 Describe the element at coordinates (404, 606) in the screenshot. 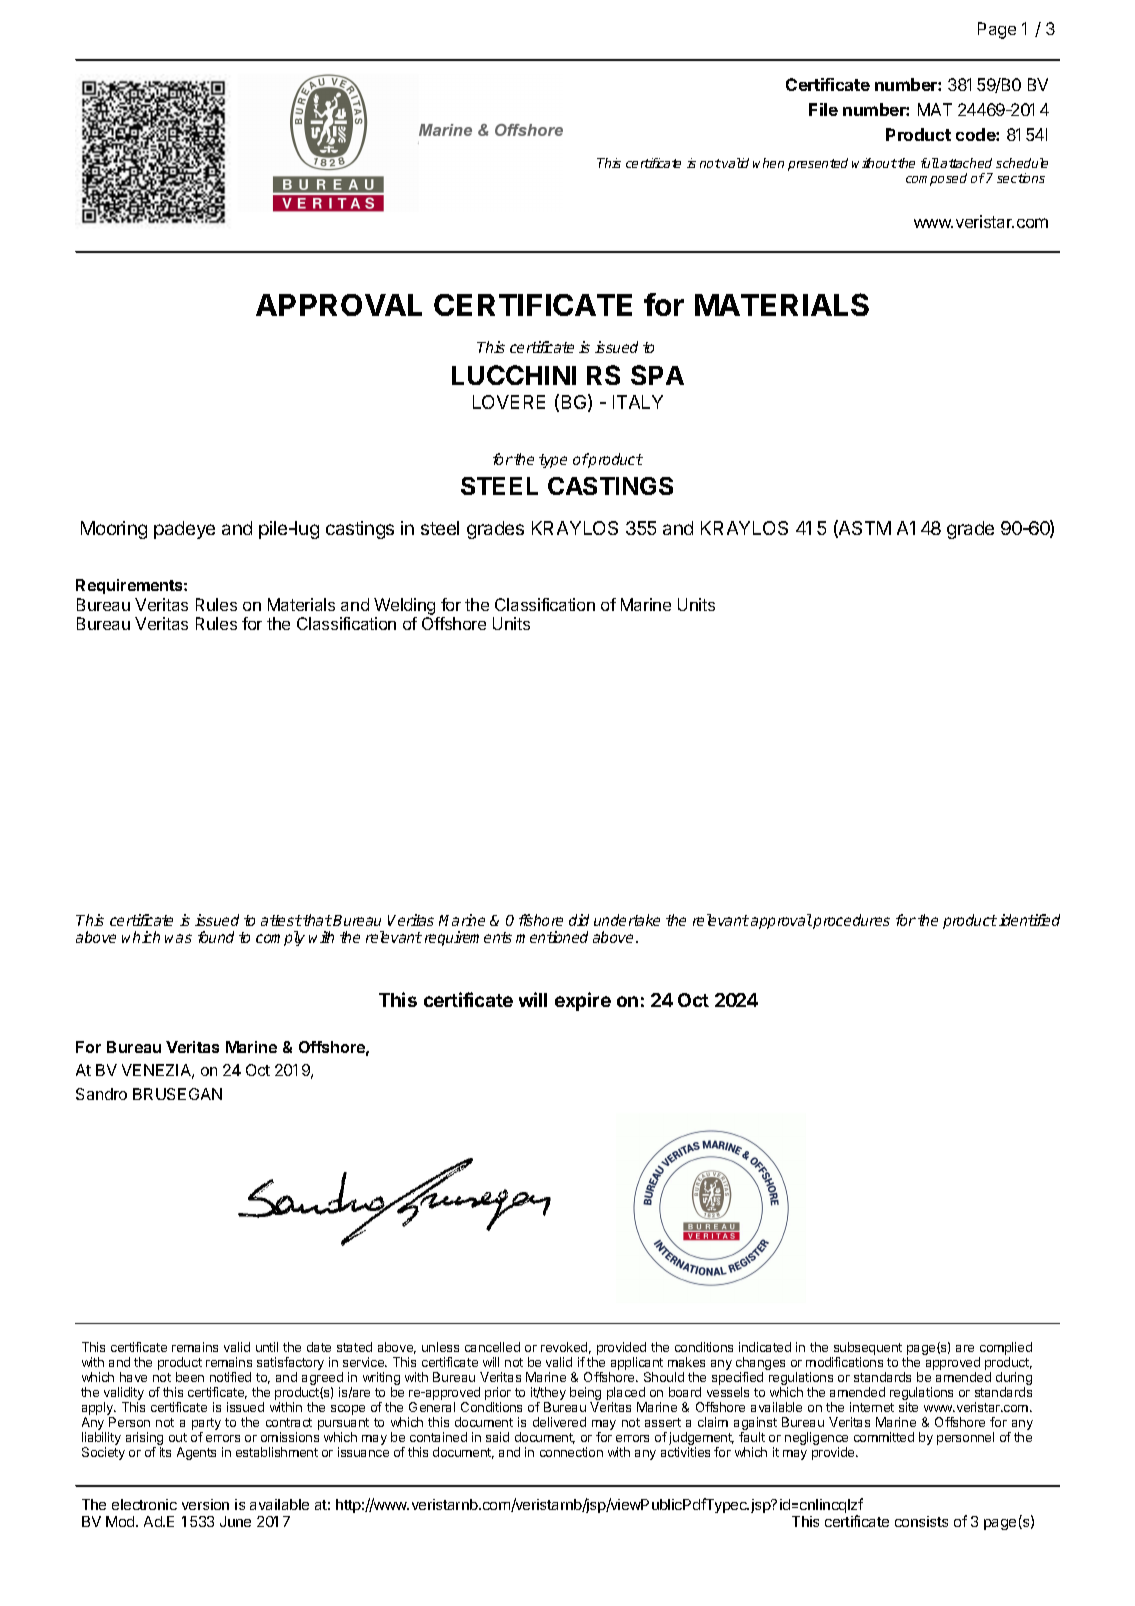

I see `Welding` at that location.
